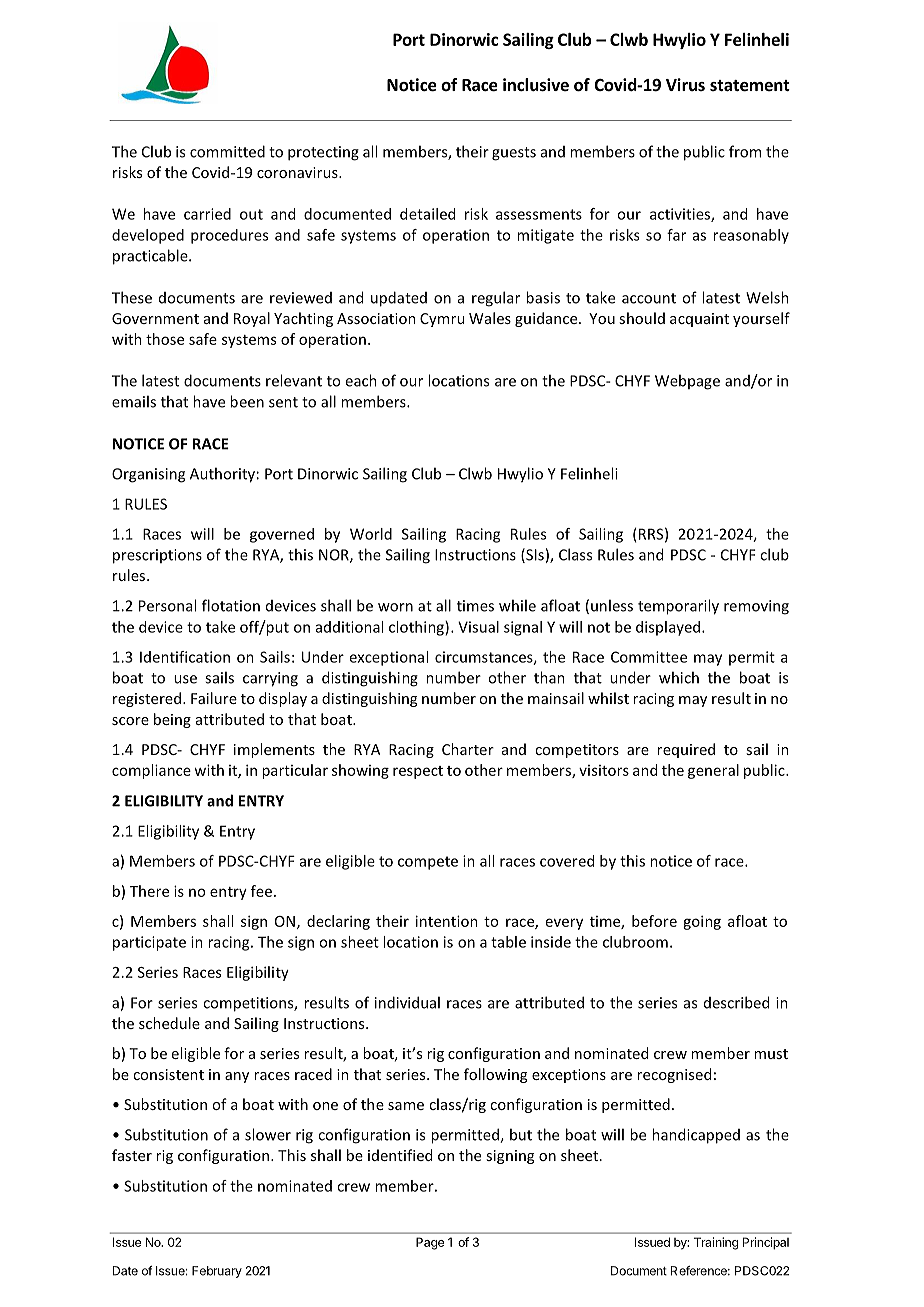 The height and width of the screenshot is (1307, 924). I want to click on compliance, so click(151, 771).
